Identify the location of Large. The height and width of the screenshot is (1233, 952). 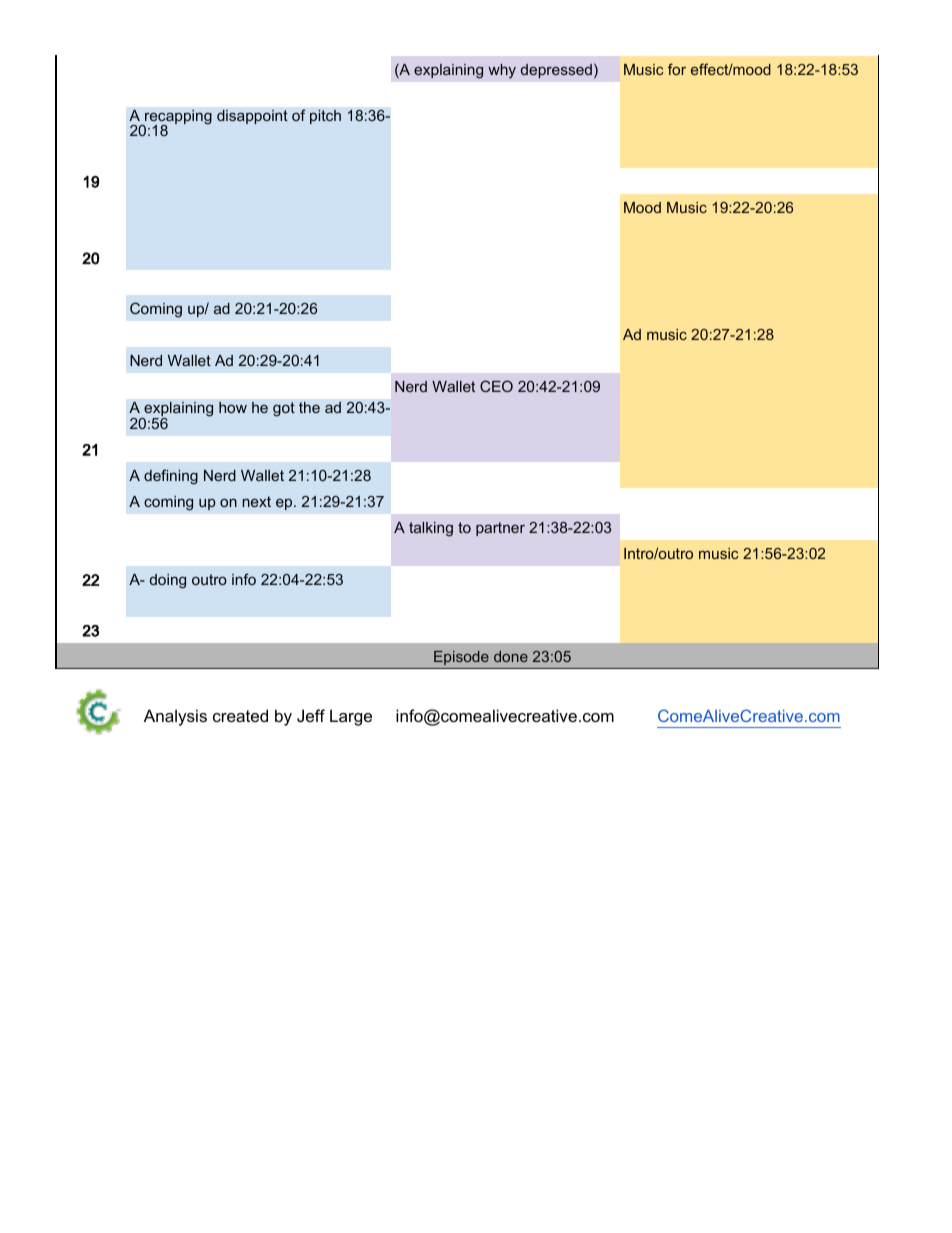
(351, 717).
